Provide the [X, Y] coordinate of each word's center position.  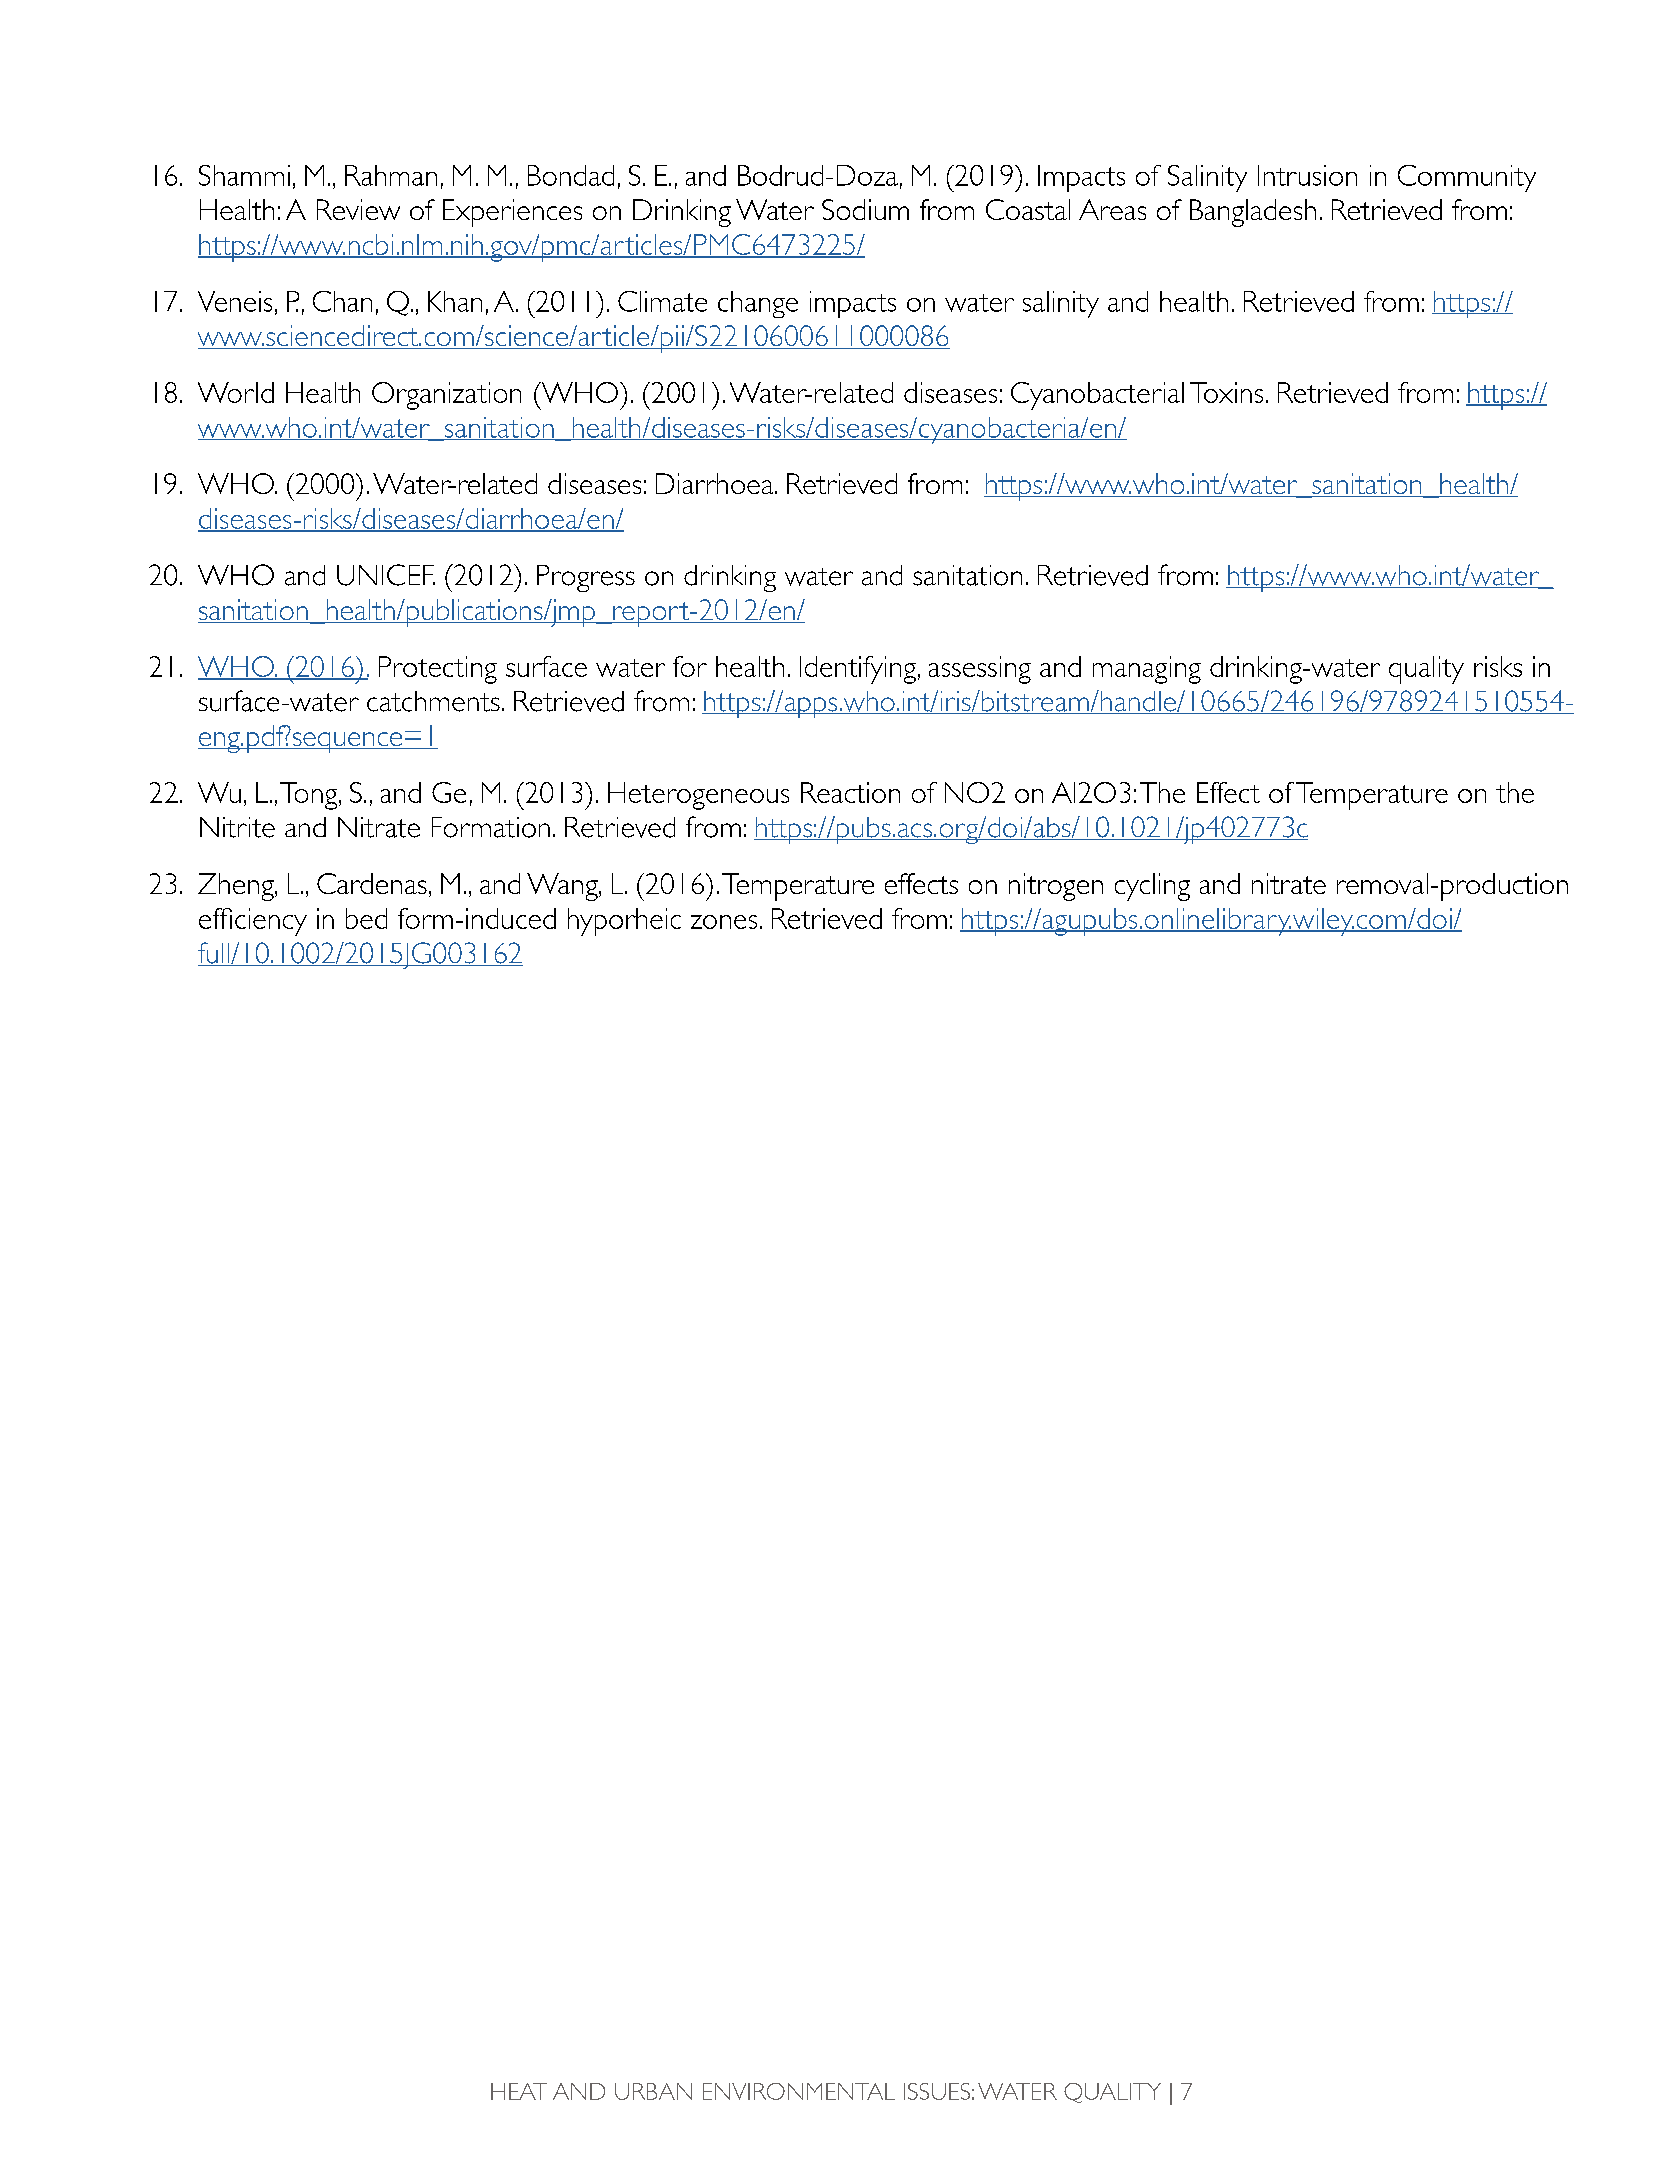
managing [1147, 670]
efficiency [253, 922]
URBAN [653, 2091]
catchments [433, 701]
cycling [1152, 887]
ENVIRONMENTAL [799, 2091]
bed [366, 918]
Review [358, 209]
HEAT [519, 2091]
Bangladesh [1253, 213]
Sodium [865, 209]
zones [724, 922]
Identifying [858, 670]
